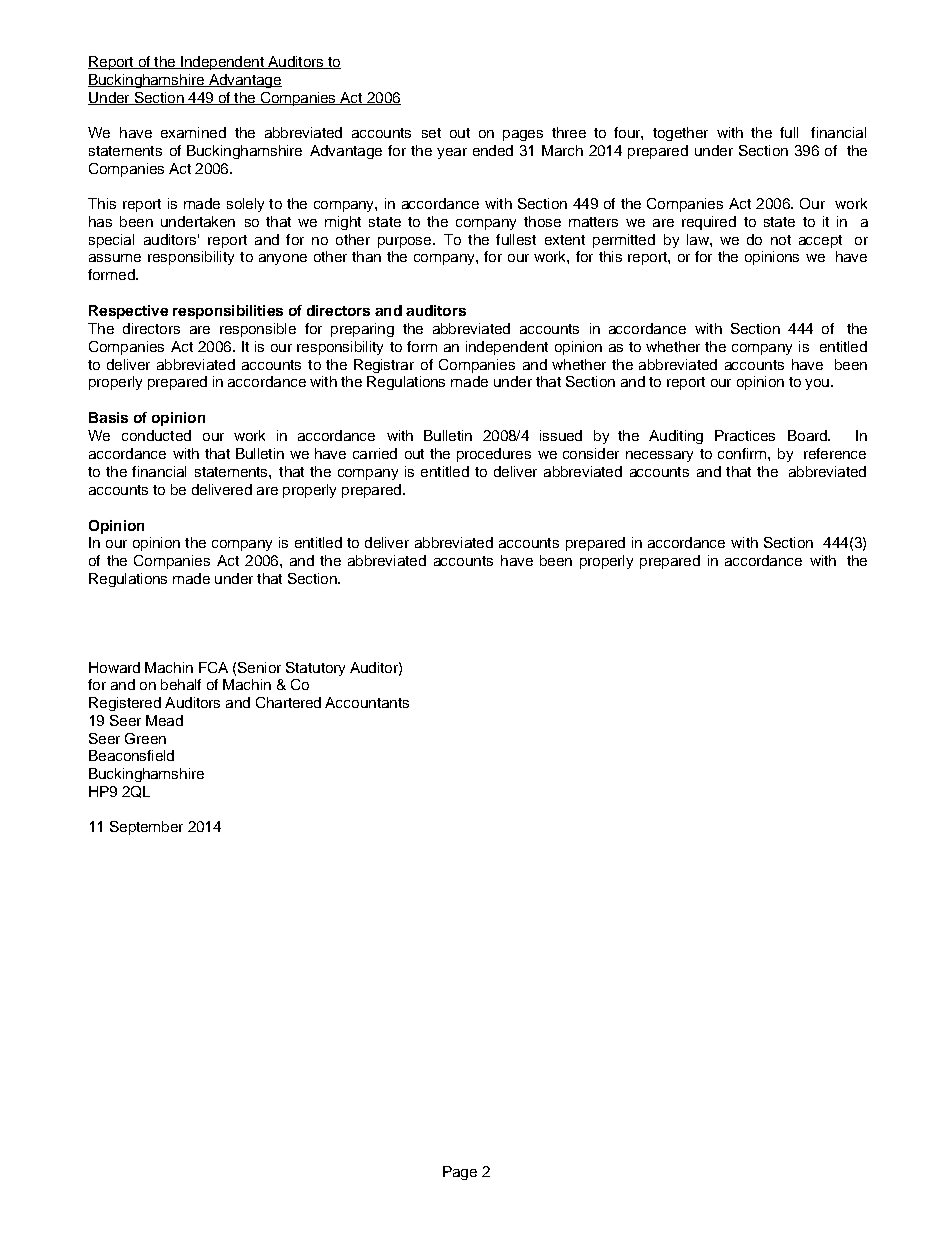 This screenshot has width=952, height=1233. What do you see at coordinates (315, 669) in the screenshot?
I see `Statutory` at bounding box center [315, 669].
